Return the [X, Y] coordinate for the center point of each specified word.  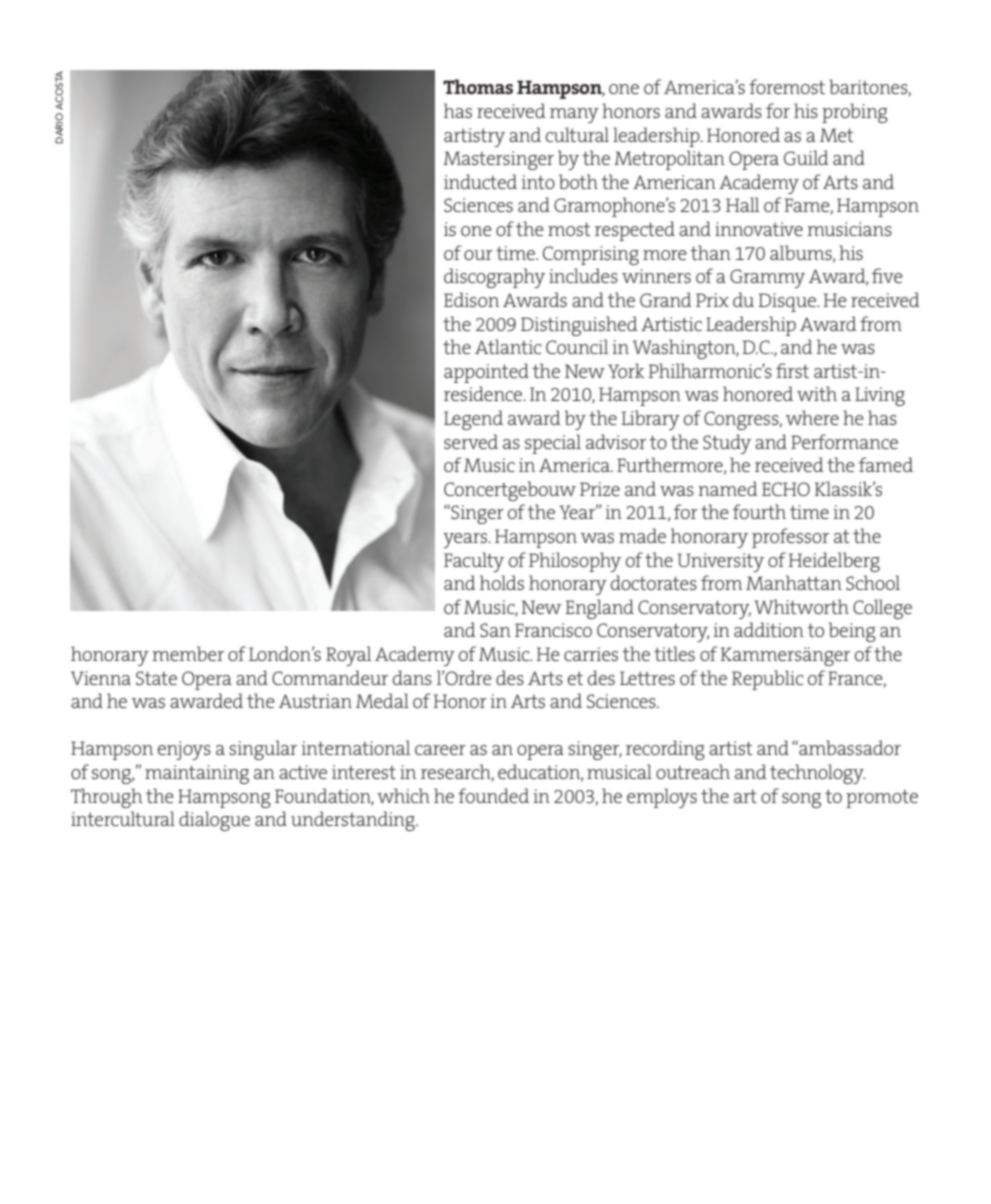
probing [855, 113]
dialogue [214, 821]
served [471, 441]
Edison [471, 299]
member [188, 653]
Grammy [767, 278]
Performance [844, 441]
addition [769, 629]
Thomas [478, 86]
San [495, 630]
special [553, 444]
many [574, 115]
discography [494, 278]
